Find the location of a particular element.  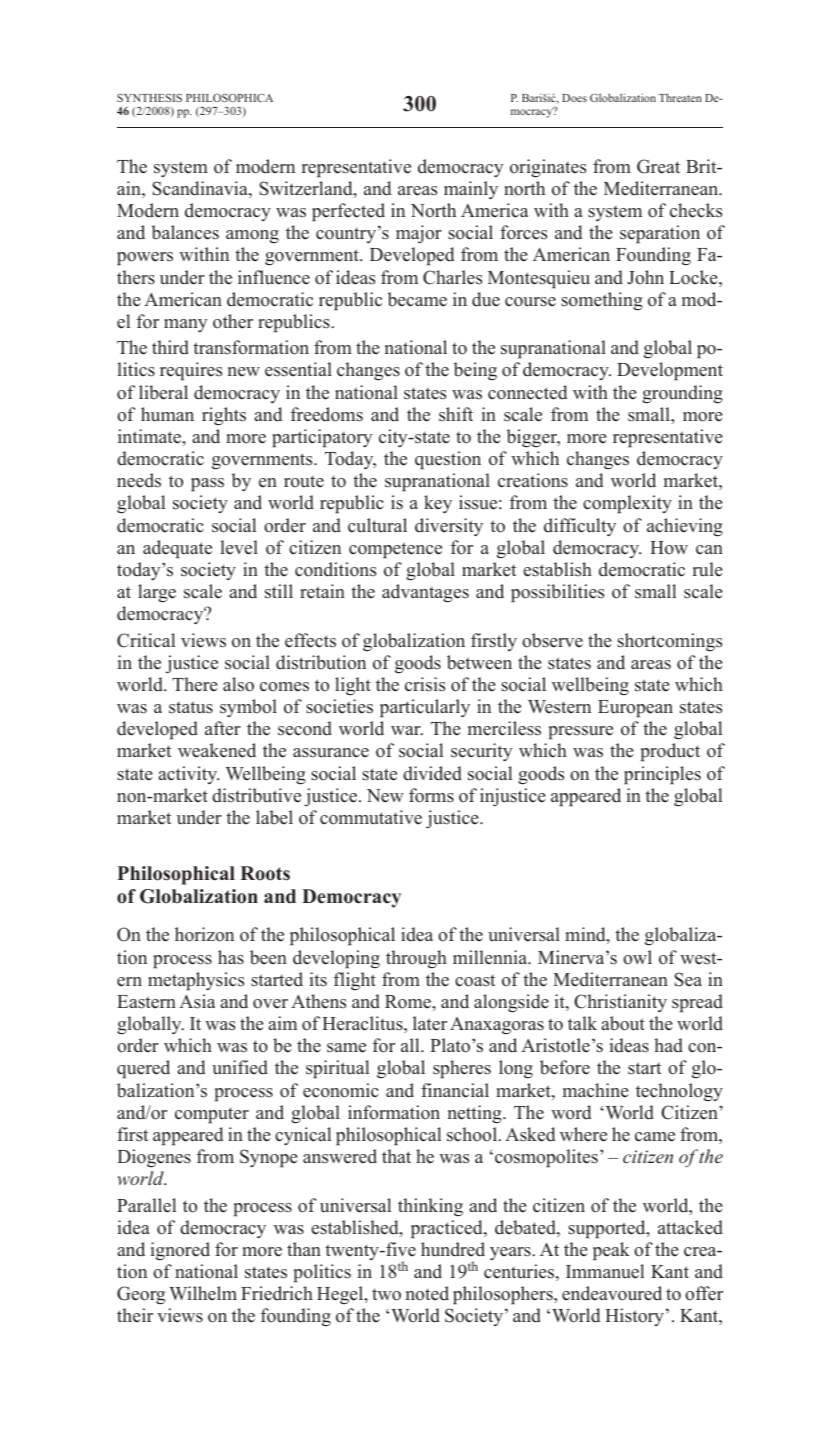

status is located at coordinates (191, 707).
